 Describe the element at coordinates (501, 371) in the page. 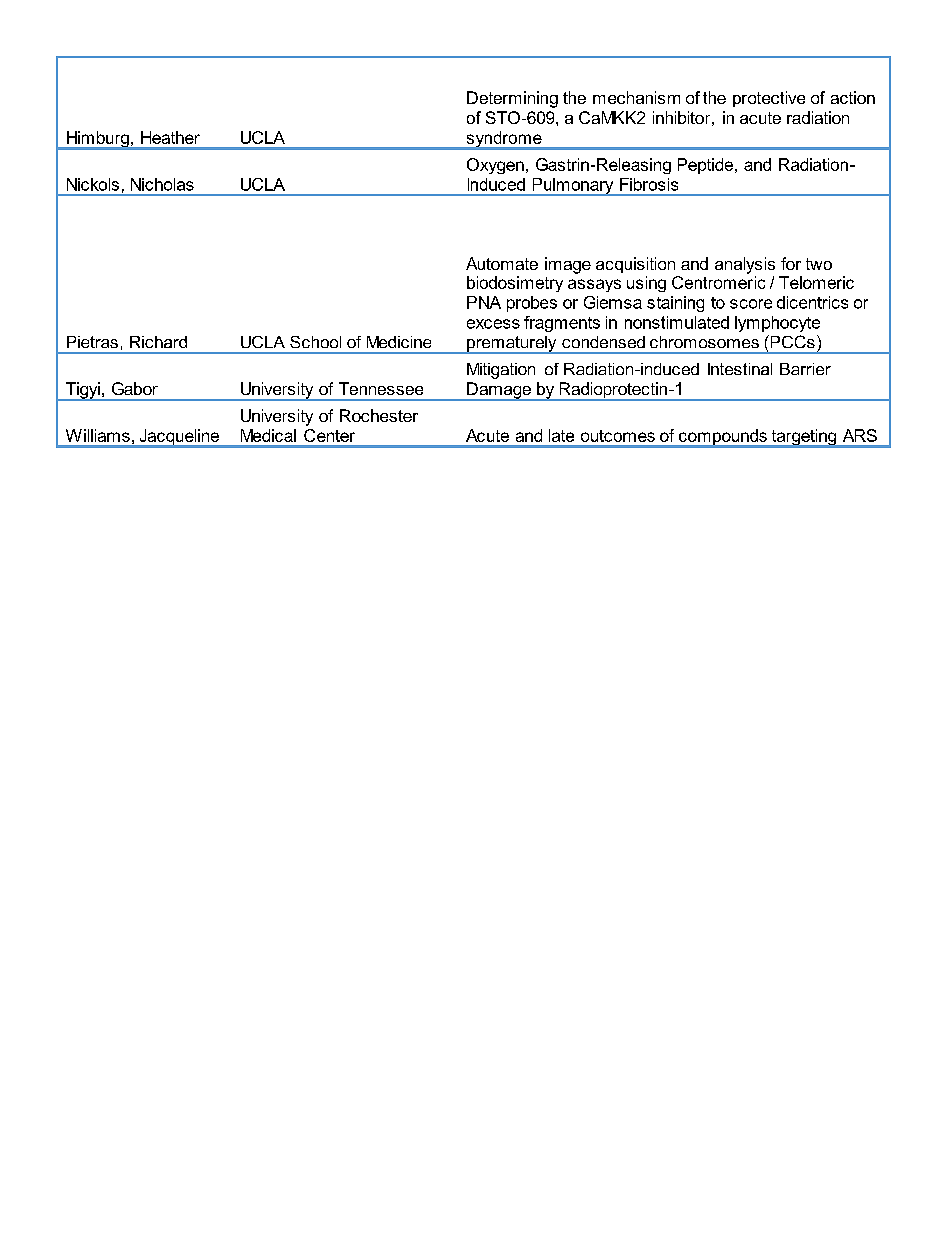

I see `Mitigation` at that location.
